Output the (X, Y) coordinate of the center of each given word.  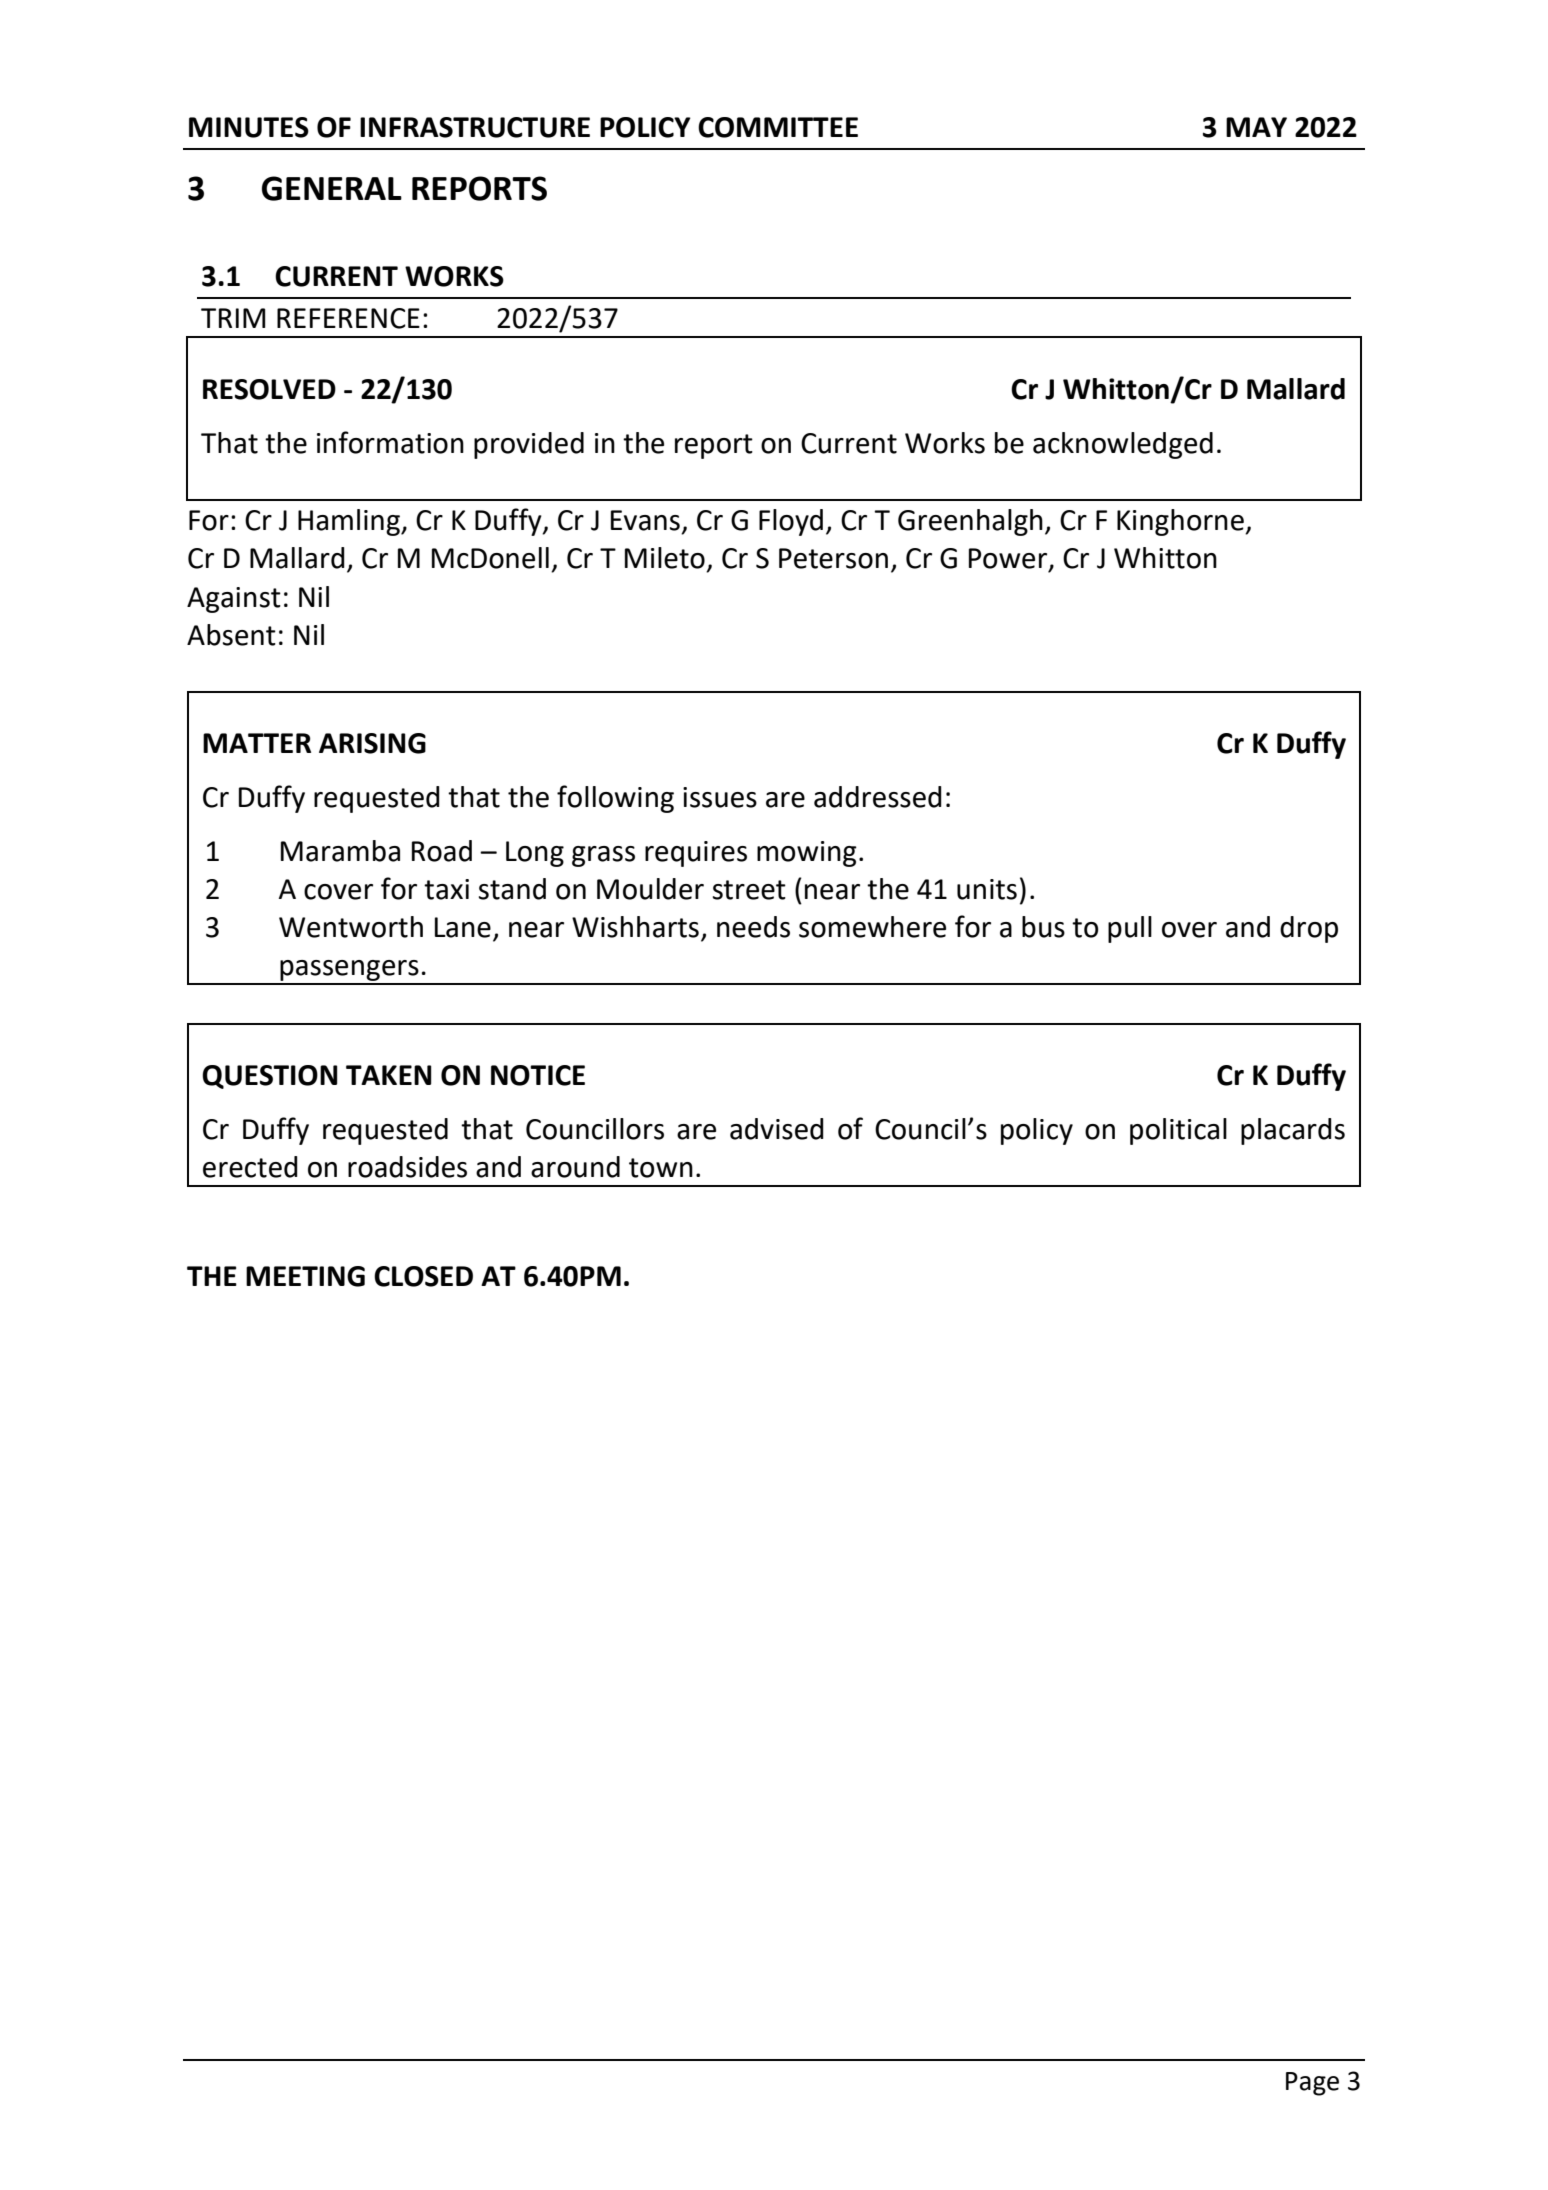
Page (1312, 2084)
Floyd (791, 522)
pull (1130, 929)
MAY (1256, 127)
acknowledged (1123, 445)
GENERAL (332, 188)
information (390, 442)
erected (250, 1167)
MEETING (305, 1276)
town (661, 1168)
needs (753, 927)
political (1178, 1131)
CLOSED (423, 1276)
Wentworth (351, 927)
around (575, 1167)
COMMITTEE (778, 127)
